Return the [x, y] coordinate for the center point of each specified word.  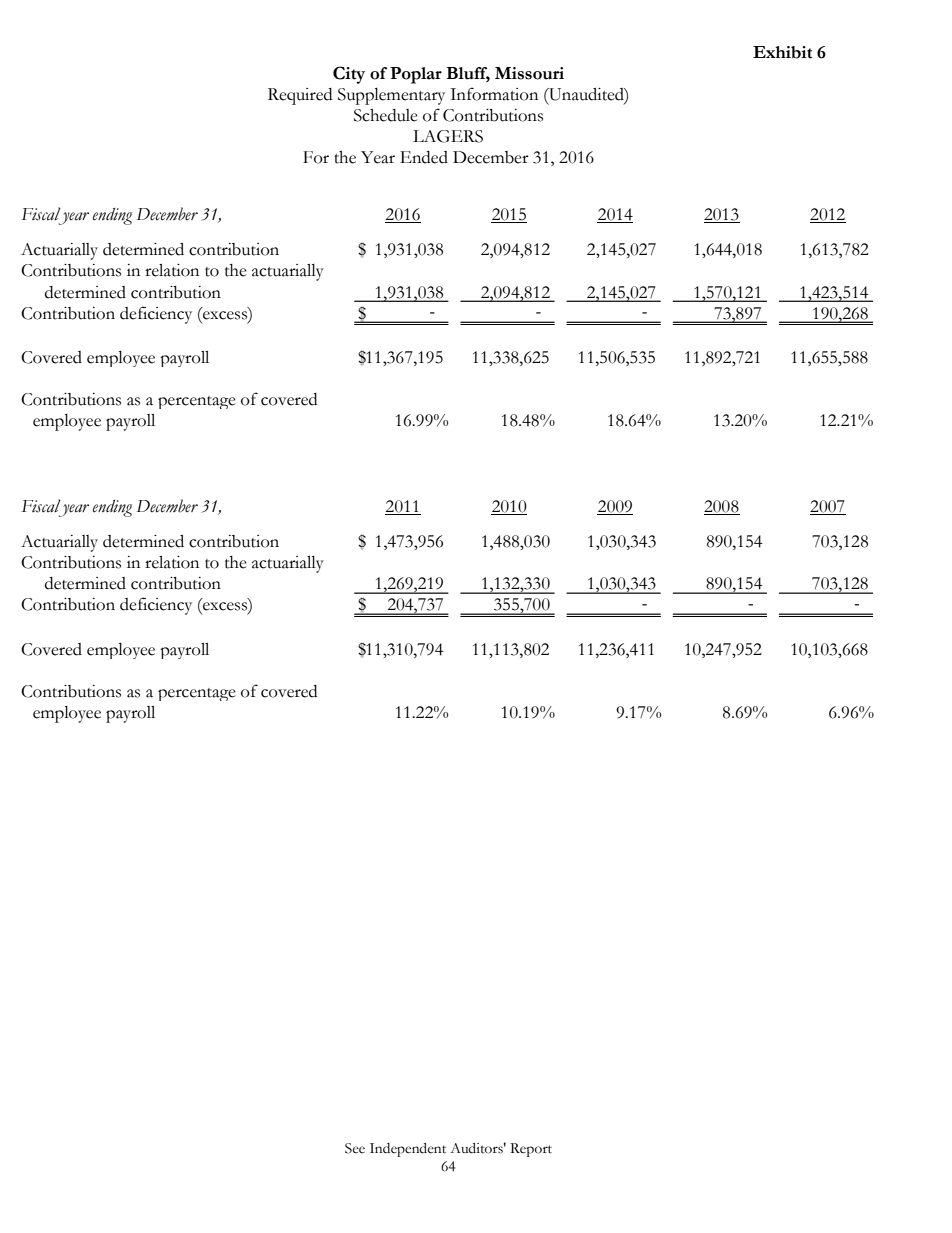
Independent [408, 1150]
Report [531, 1150]
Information [494, 94]
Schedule [386, 115]
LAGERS [448, 136]
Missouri [529, 73]
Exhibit [782, 52]
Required [300, 96]
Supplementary [391, 96]
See [355, 1148]
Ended [424, 157]
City [349, 75]
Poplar [416, 75]
